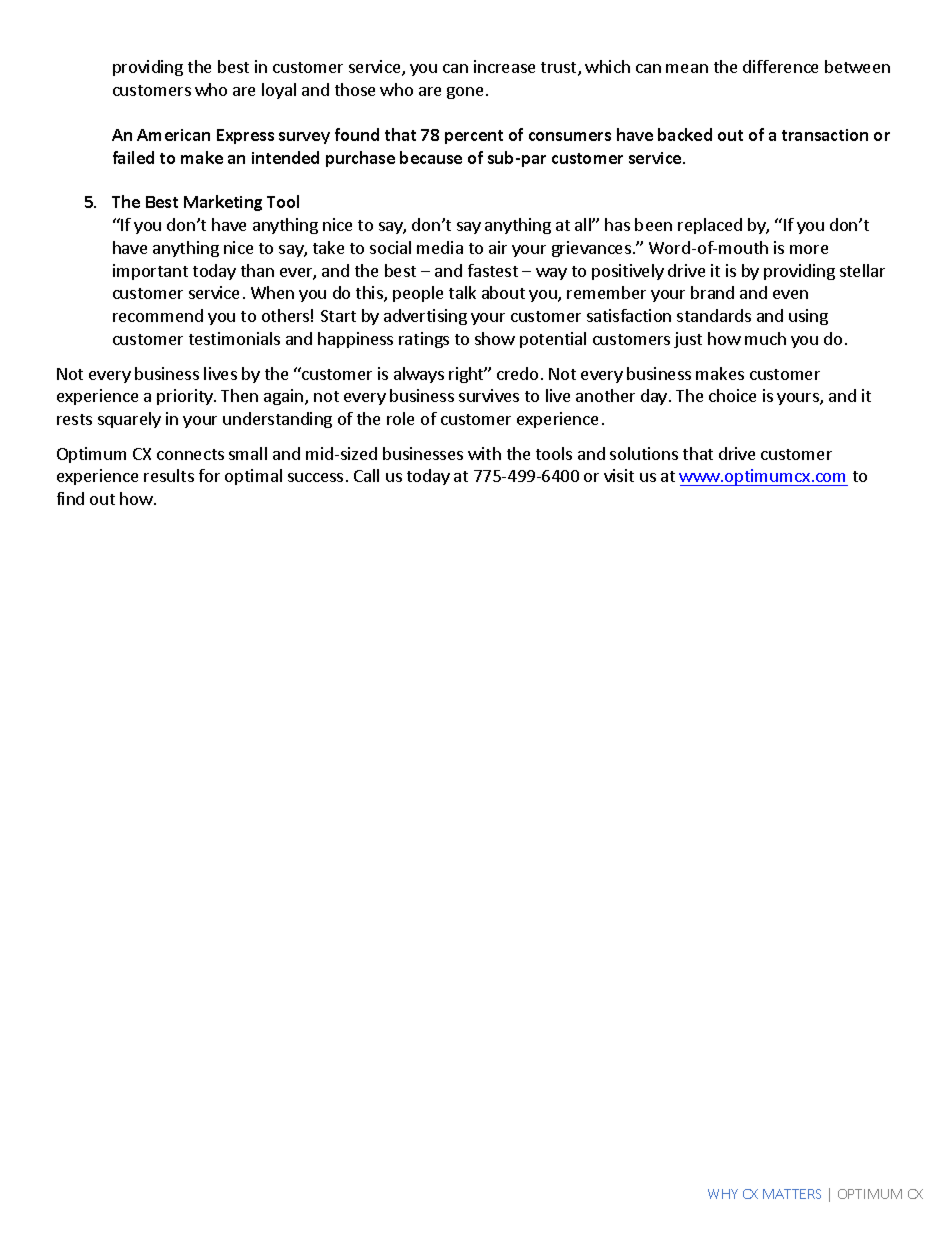  I want to click on MATTERS, so click(792, 1194).
